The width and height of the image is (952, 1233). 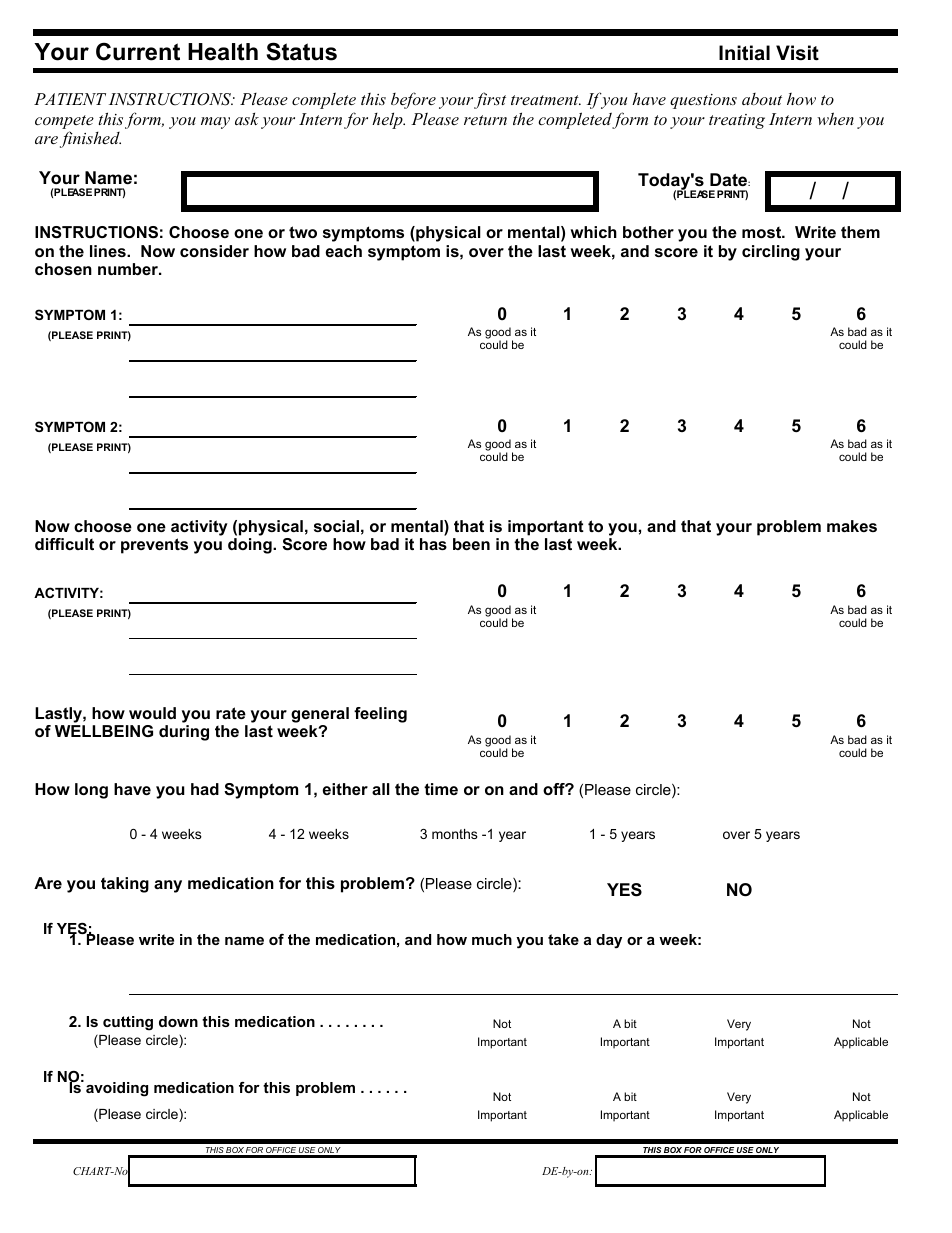 I want to click on had, so click(x=205, y=789).
